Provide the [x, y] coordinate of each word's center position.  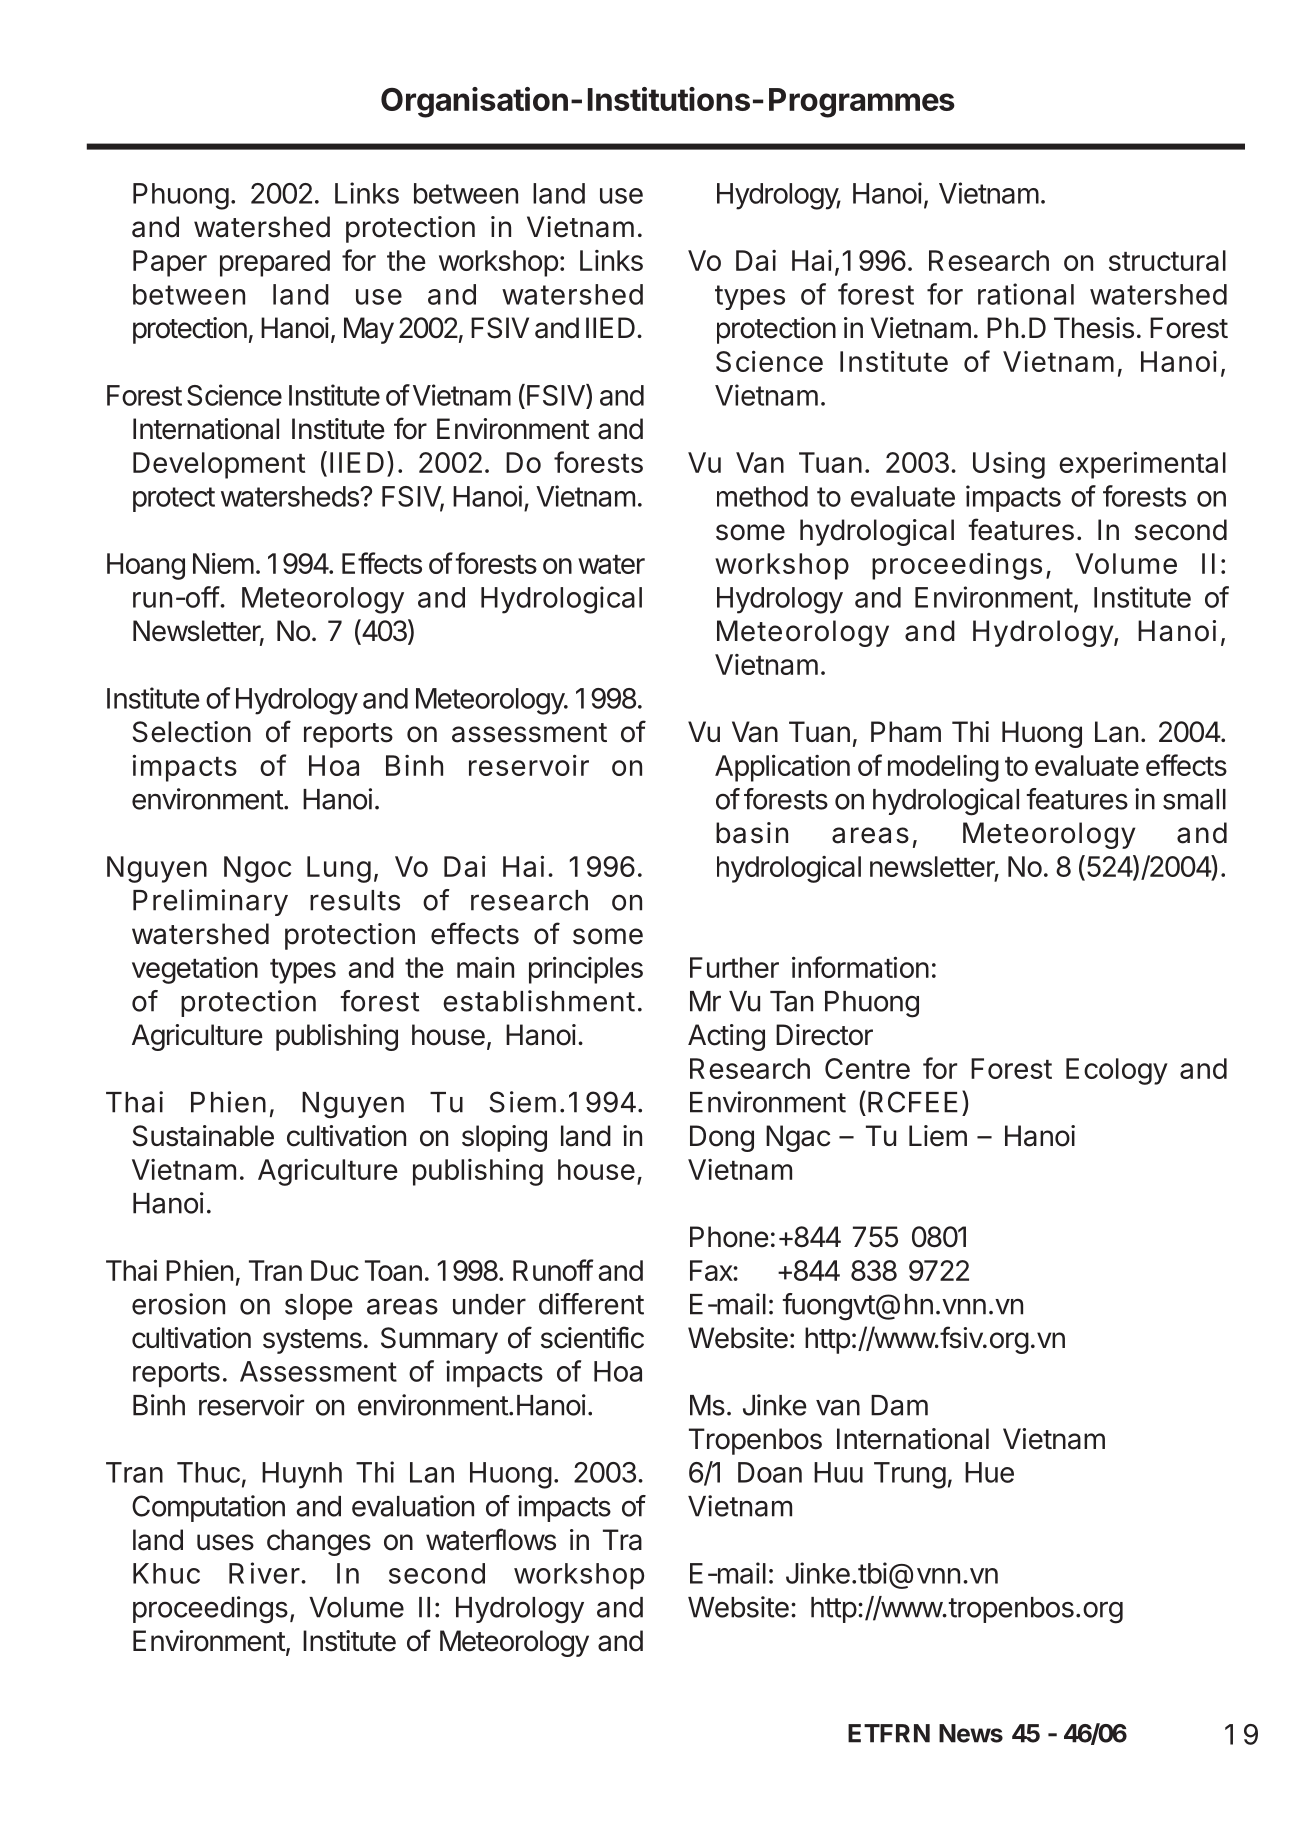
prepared [275, 263]
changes [319, 1542]
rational [1026, 294]
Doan [770, 1472]
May [369, 330]
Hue [989, 1472]
